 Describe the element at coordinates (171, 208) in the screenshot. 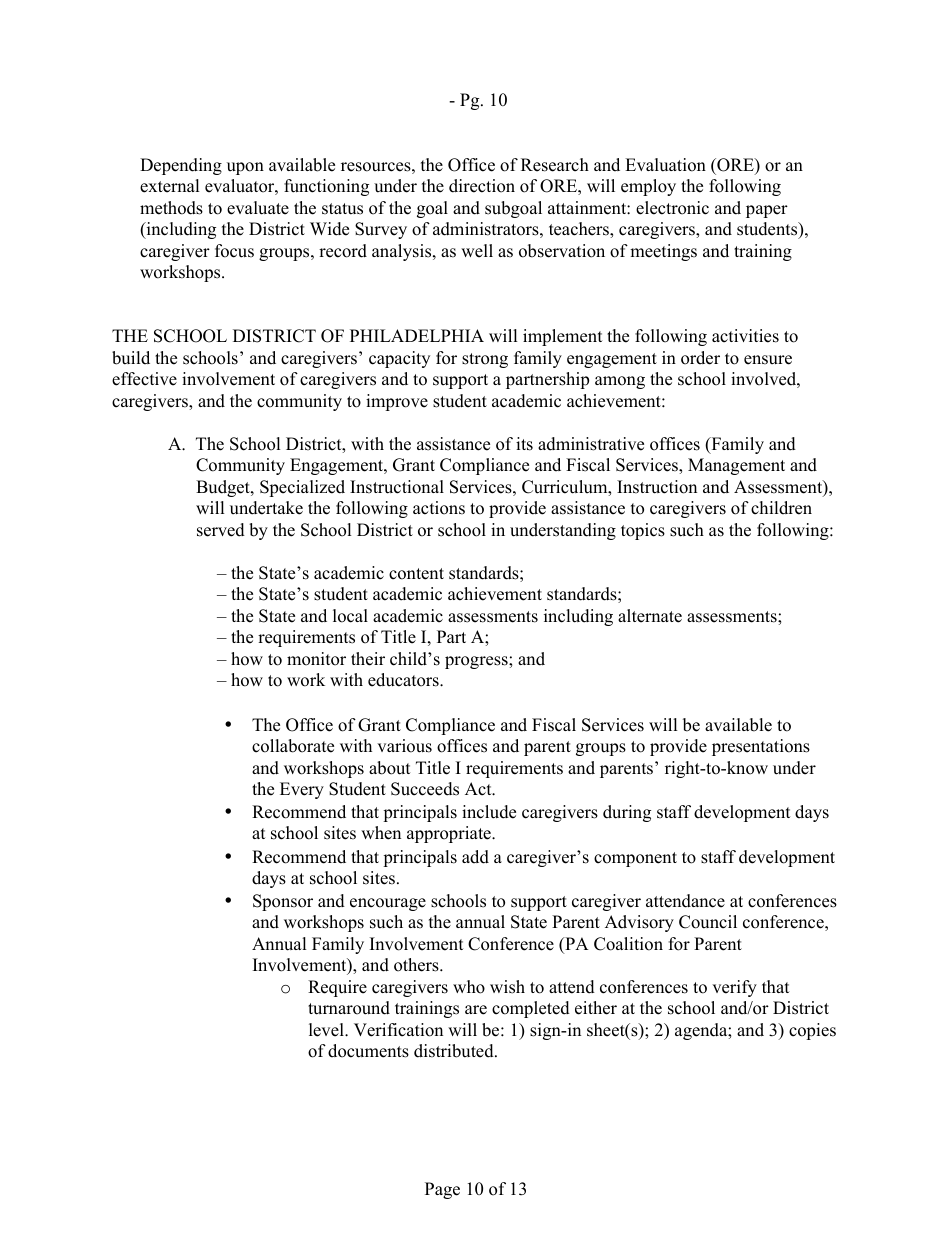

I see `methods` at that location.
